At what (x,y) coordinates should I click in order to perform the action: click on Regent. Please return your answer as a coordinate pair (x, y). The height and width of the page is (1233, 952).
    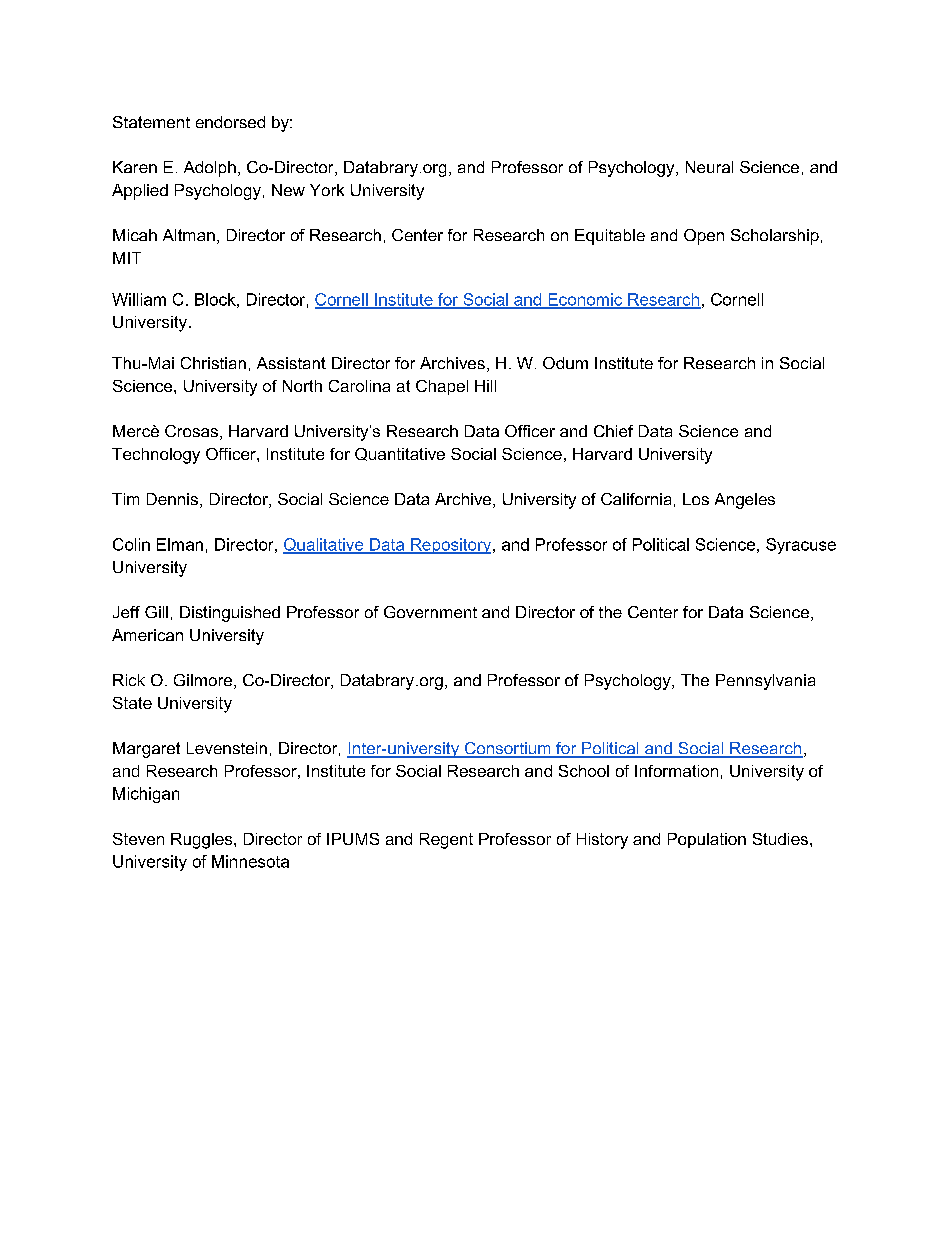
    Looking at the image, I should click on (446, 841).
